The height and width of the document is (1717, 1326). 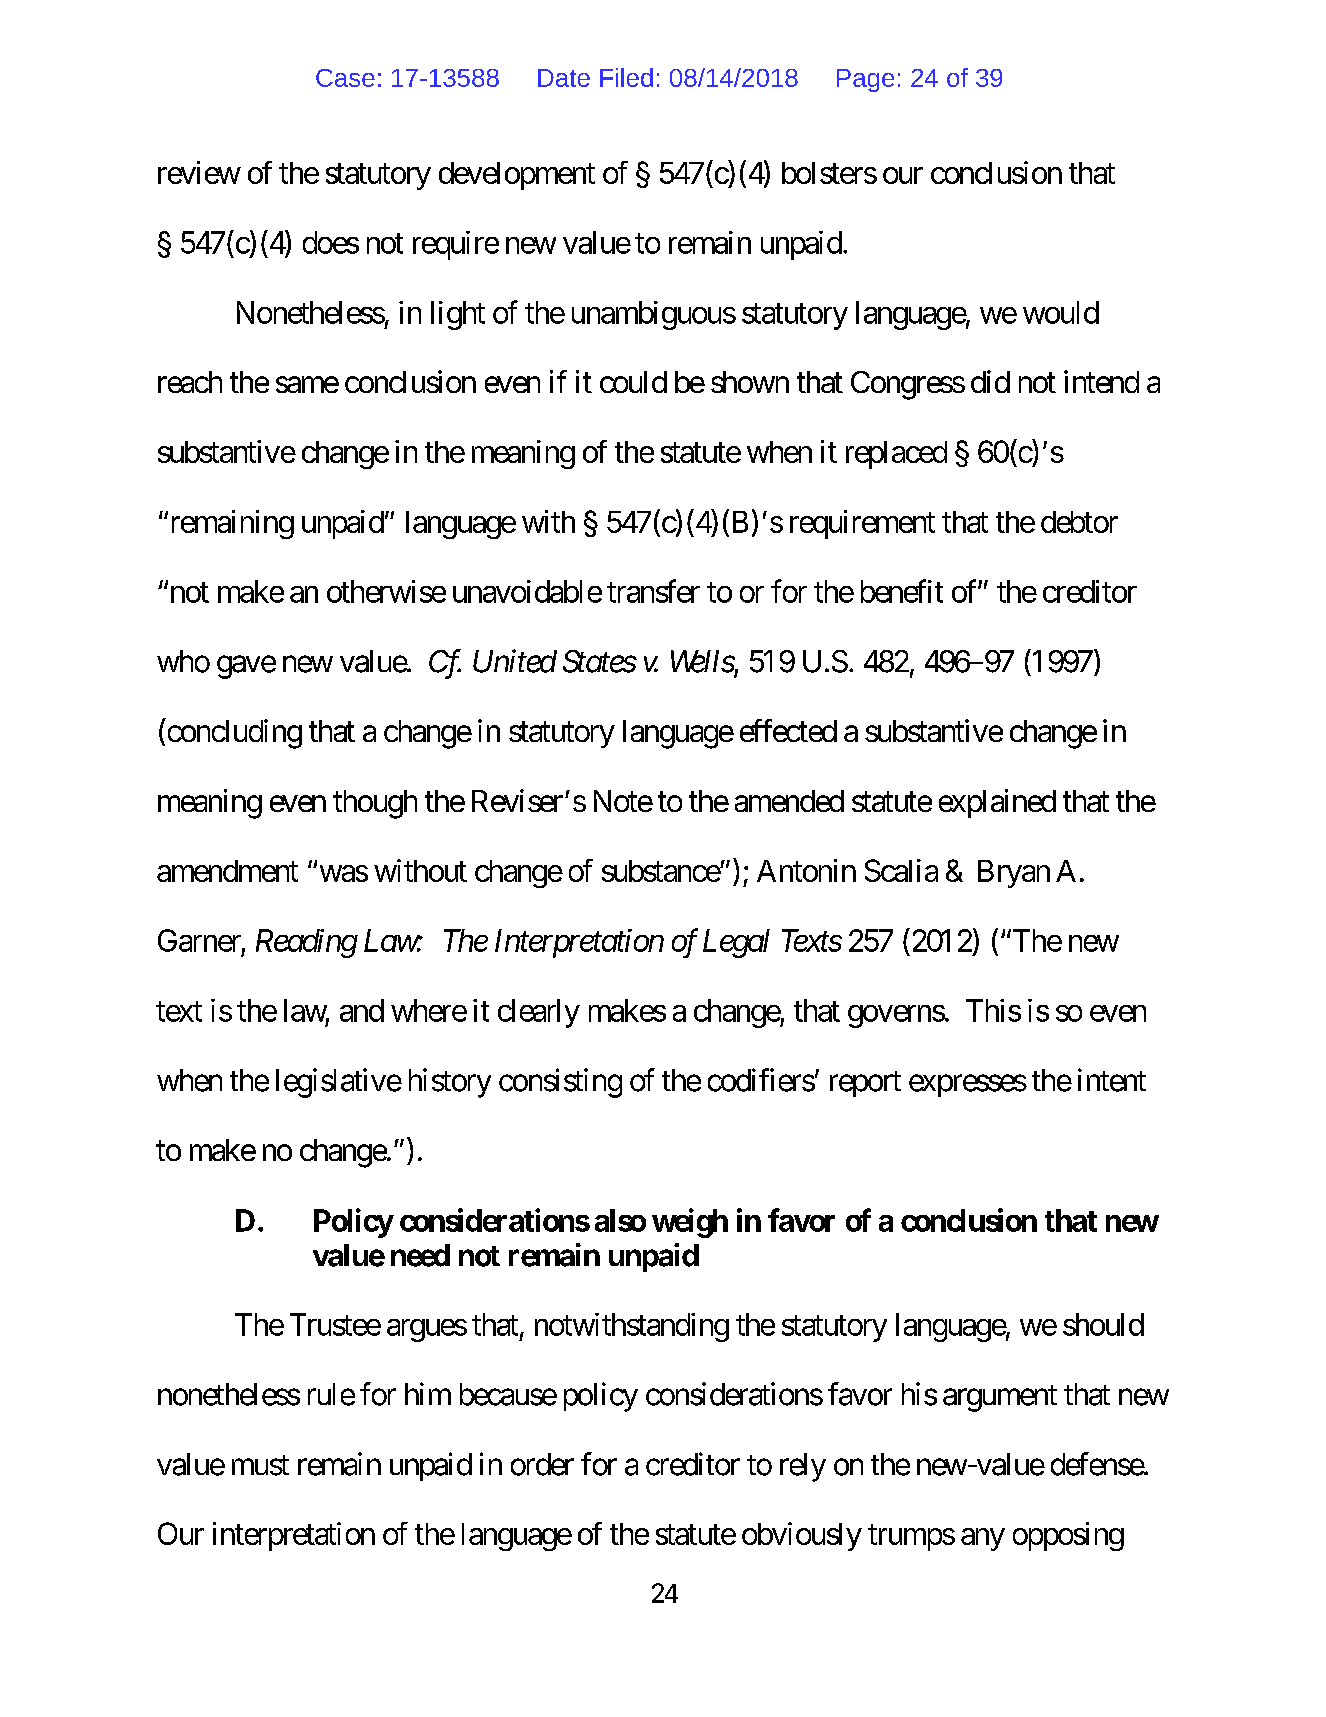 What do you see at coordinates (1112, 1080) in the document?
I see `intent` at bounding box center [1112, 1080].
